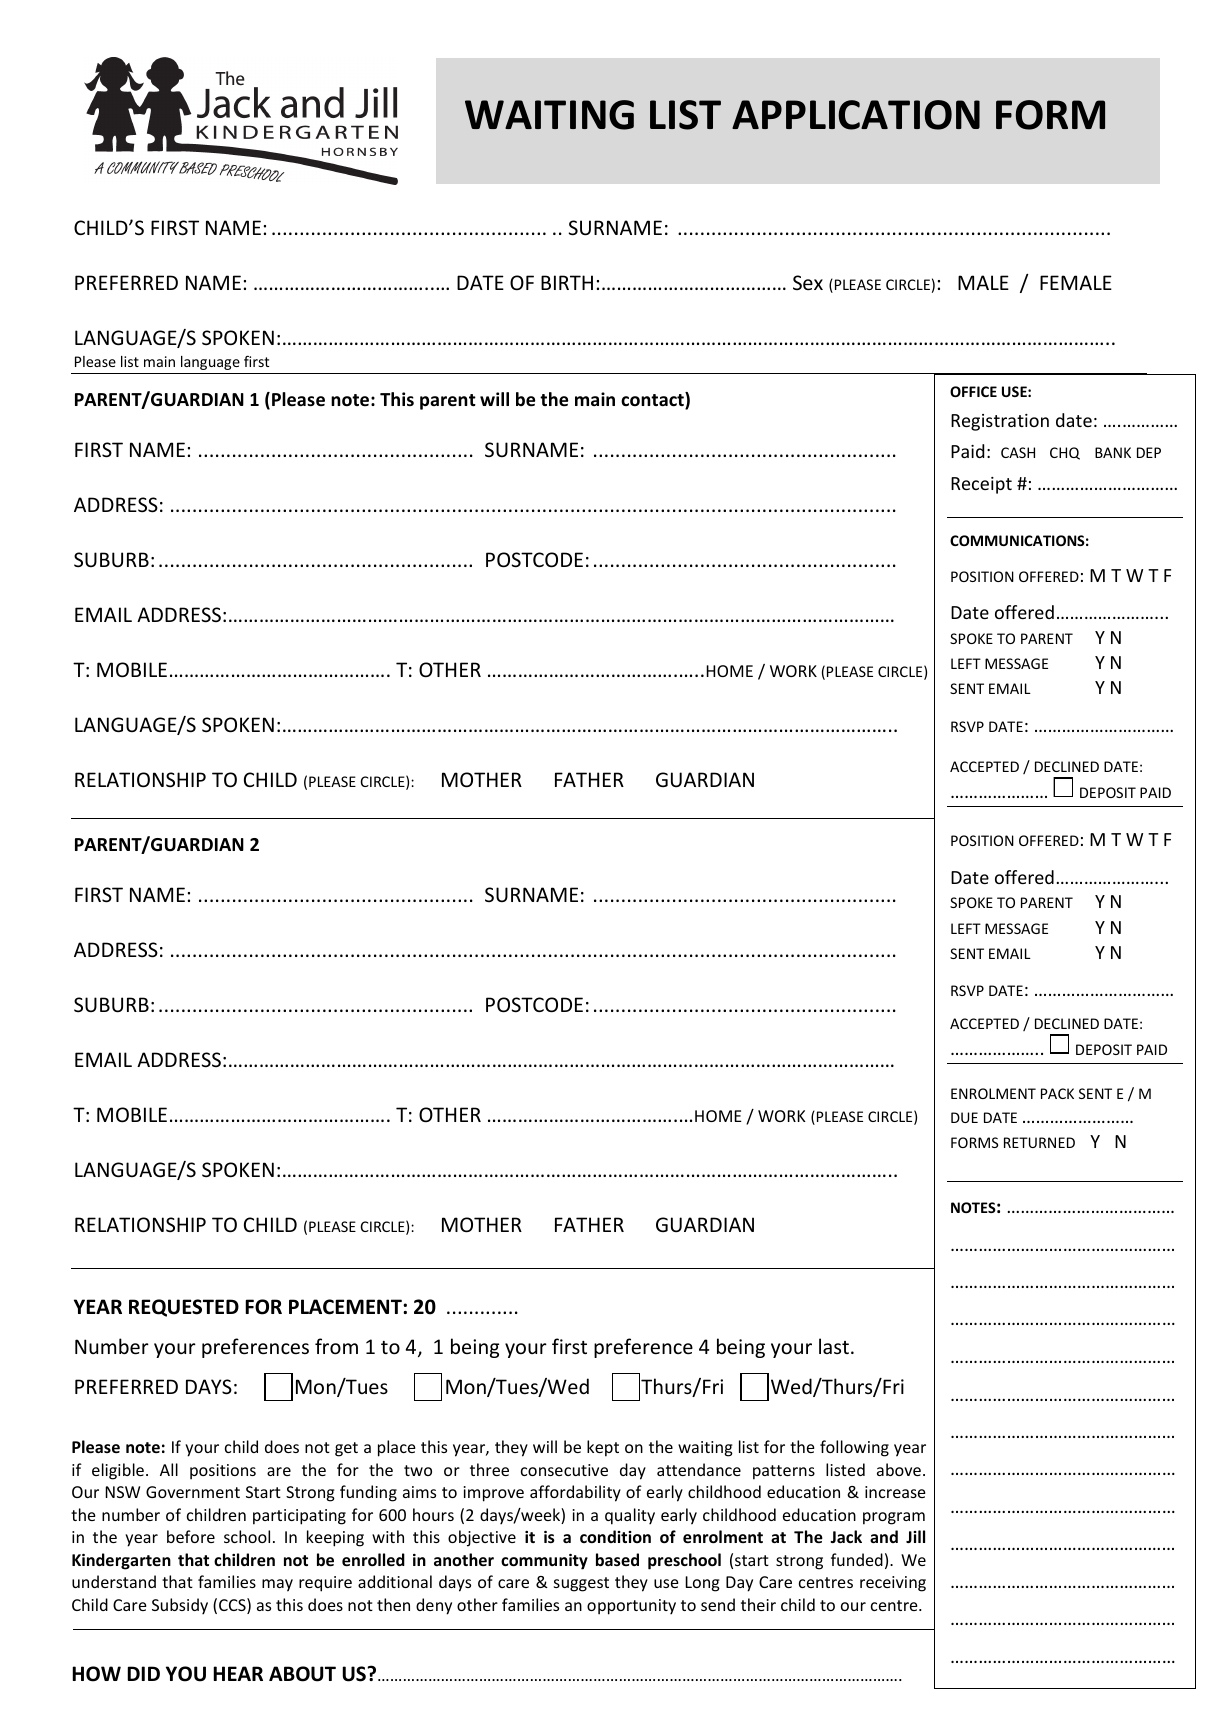  What do you see at coordinates (1057, 1093) in the page?
I see `PACK` at bounding box center [1057, 1093].
